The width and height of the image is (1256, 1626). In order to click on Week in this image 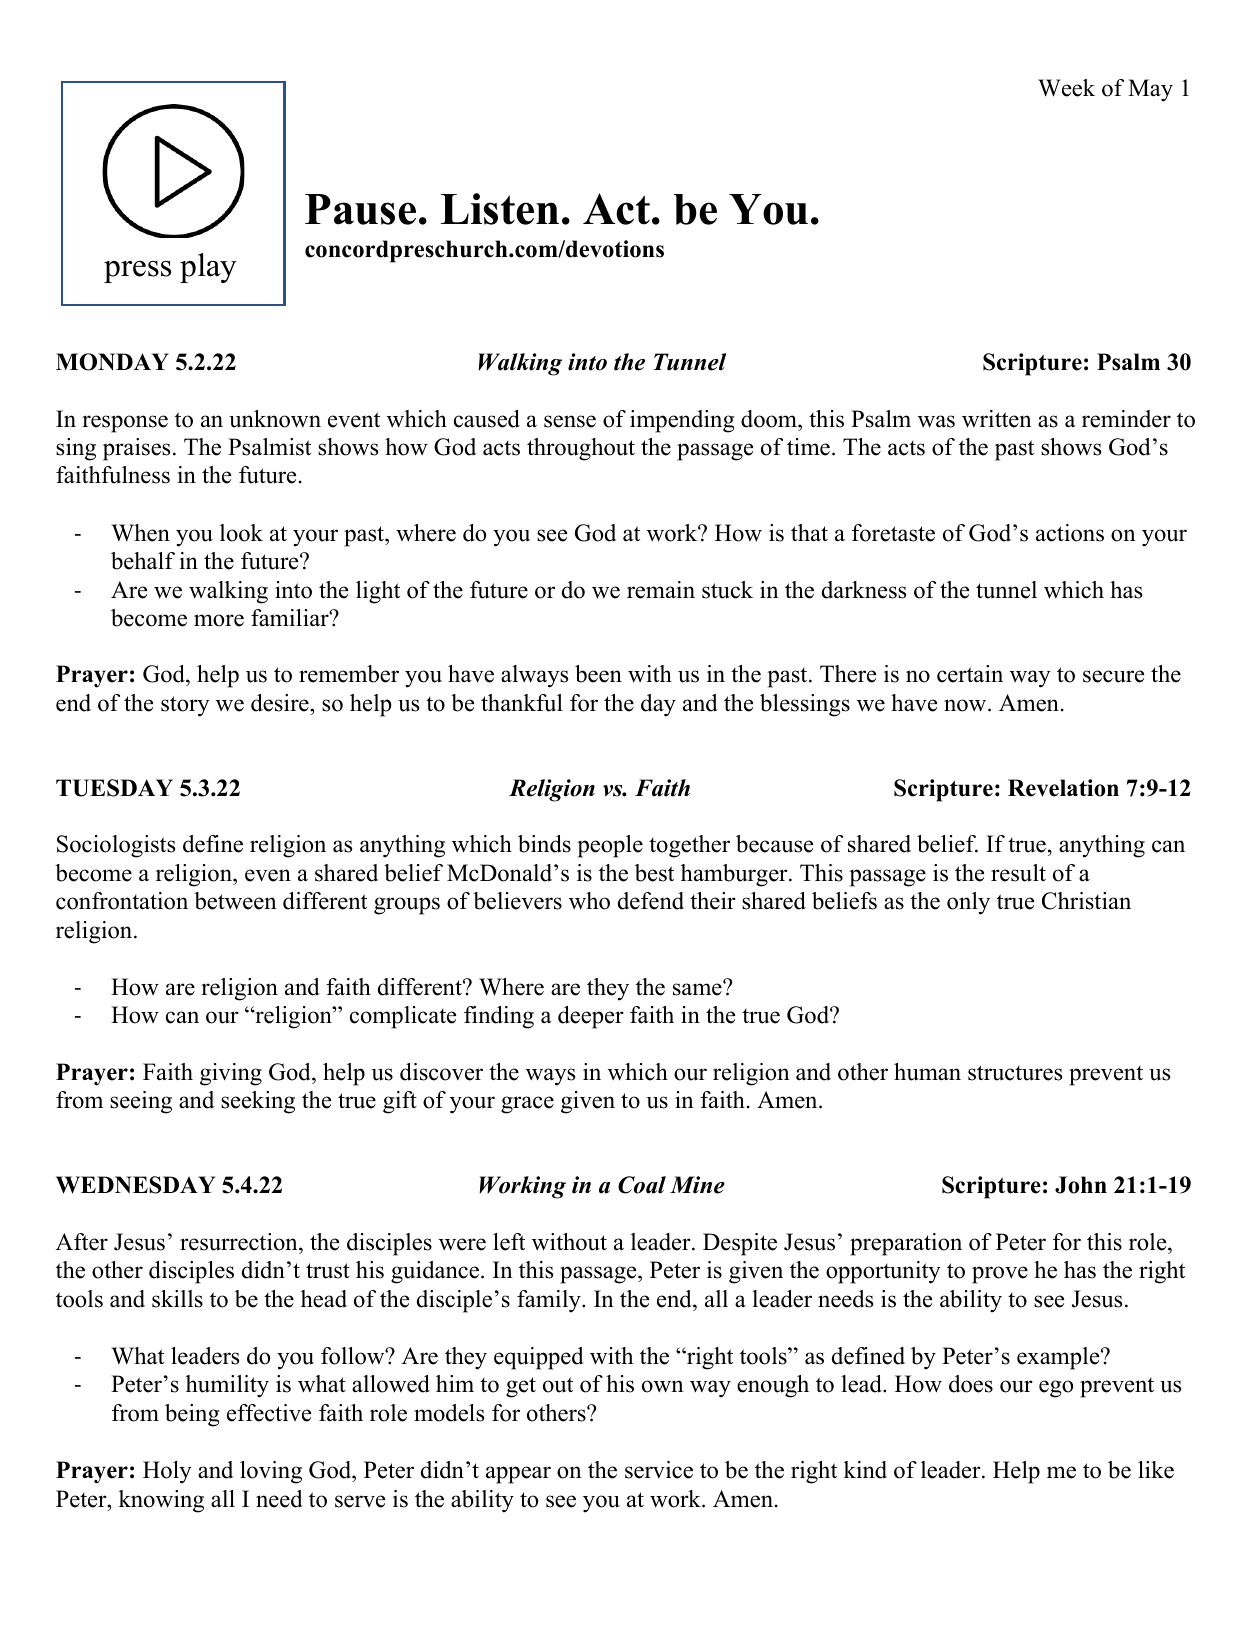, I will do `click(1066, 88)`.
